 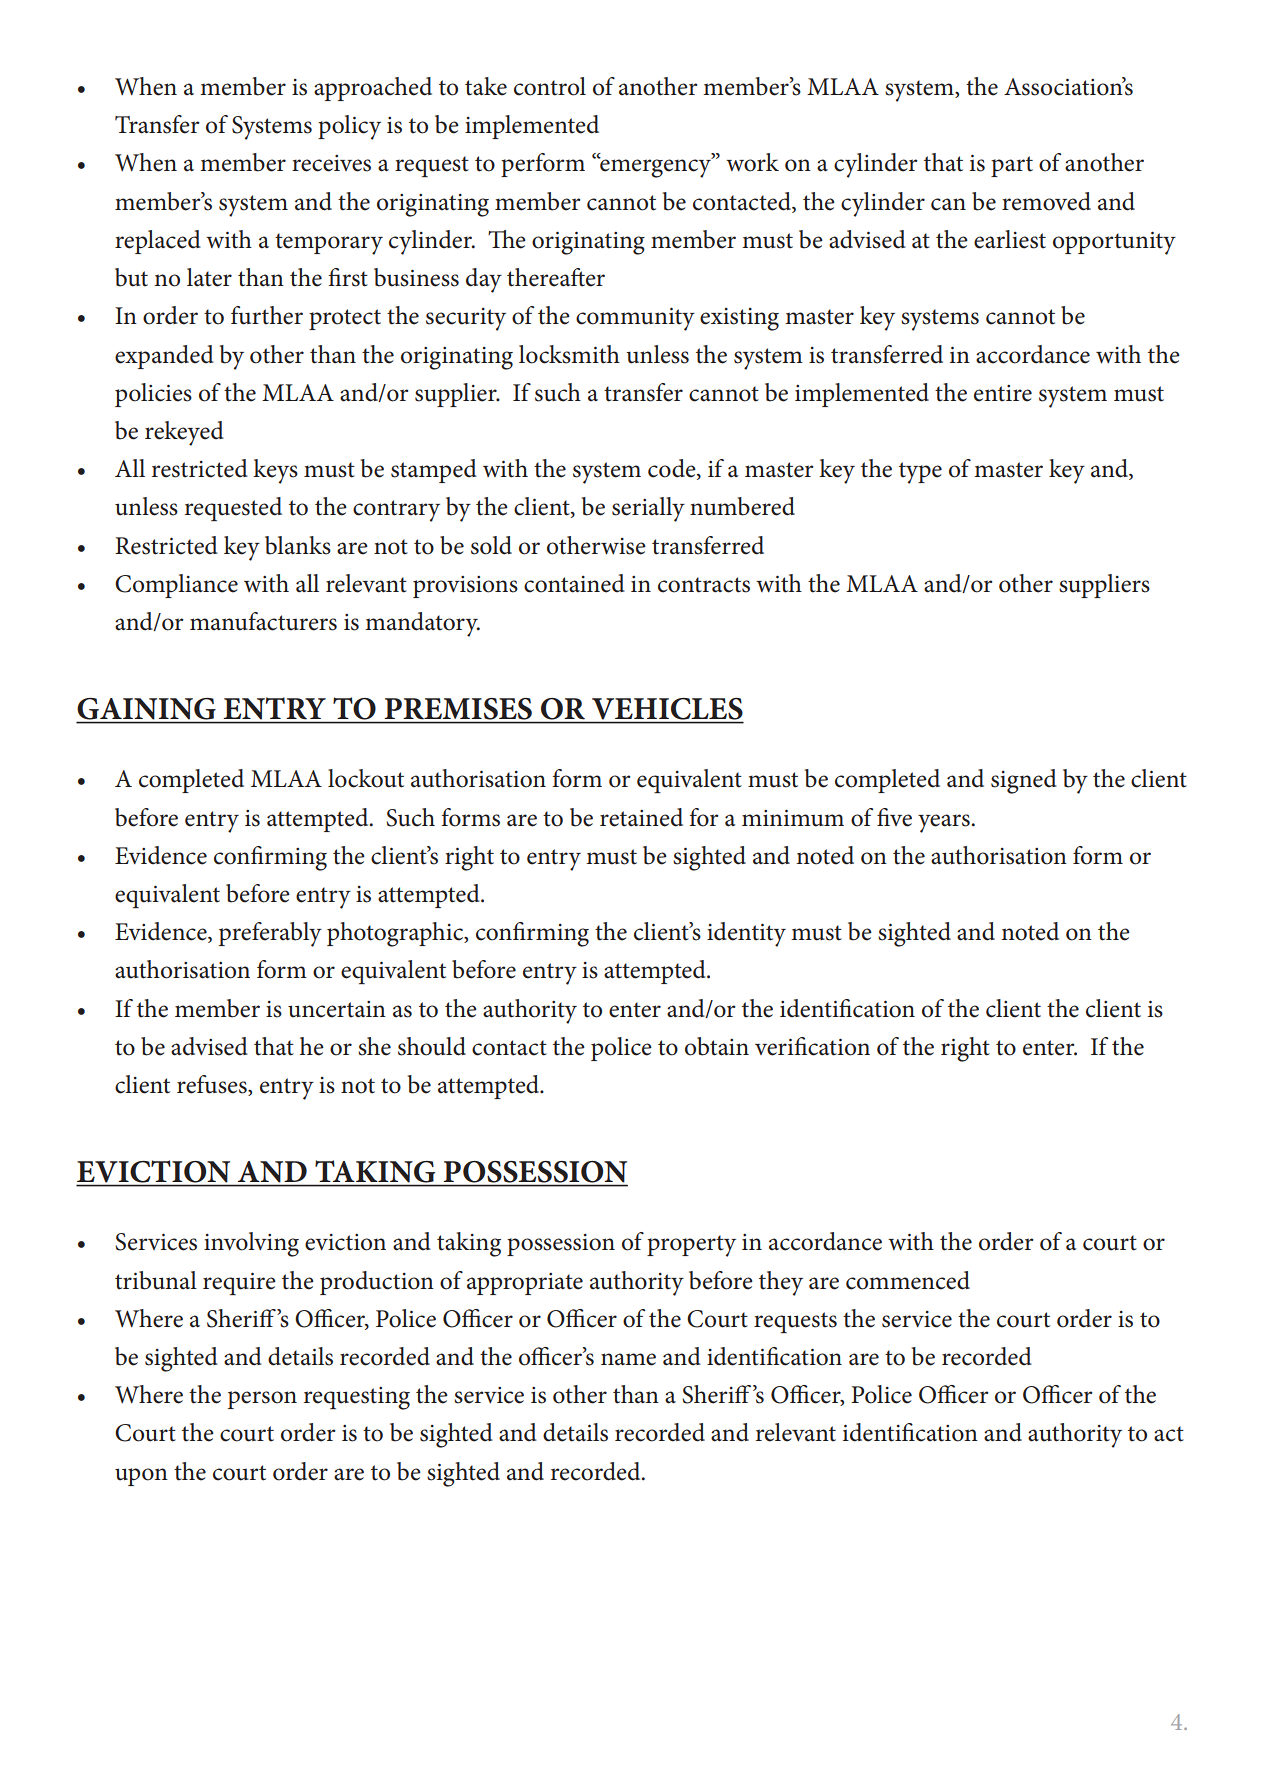 What do you see at coordinates (1012, 166) in the screenshot?
I see `part` at bounding box center [1012, 166].
